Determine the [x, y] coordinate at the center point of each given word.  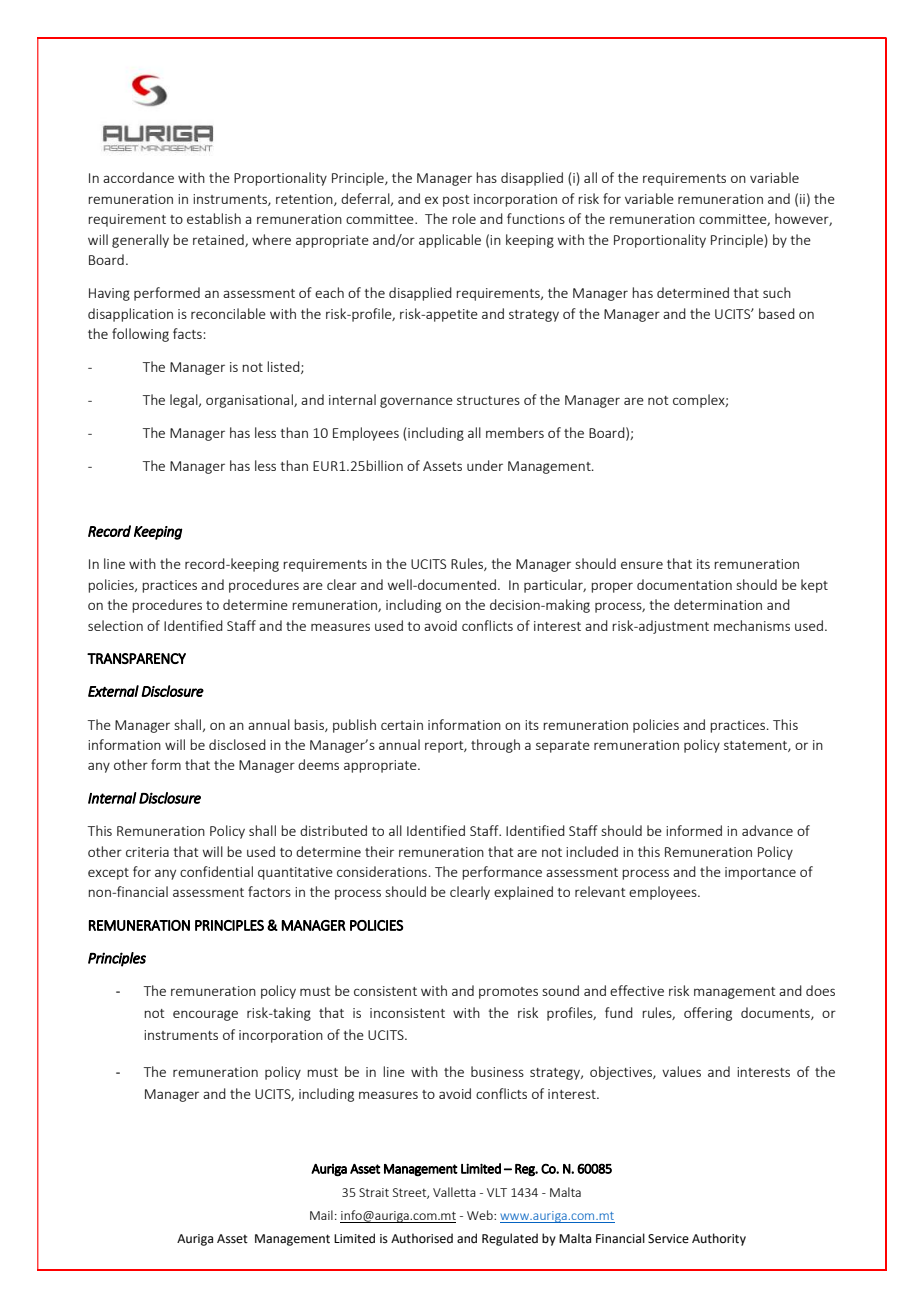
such [777, 292]
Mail [321, 1215]
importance [760, 873]
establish [214, 218]
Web [481, 1215]
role [464, 218]
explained [523, 893]
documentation [684, 584]
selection [115, 625]
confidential [216, 871]
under [485, 465]
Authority [719, 1239]
